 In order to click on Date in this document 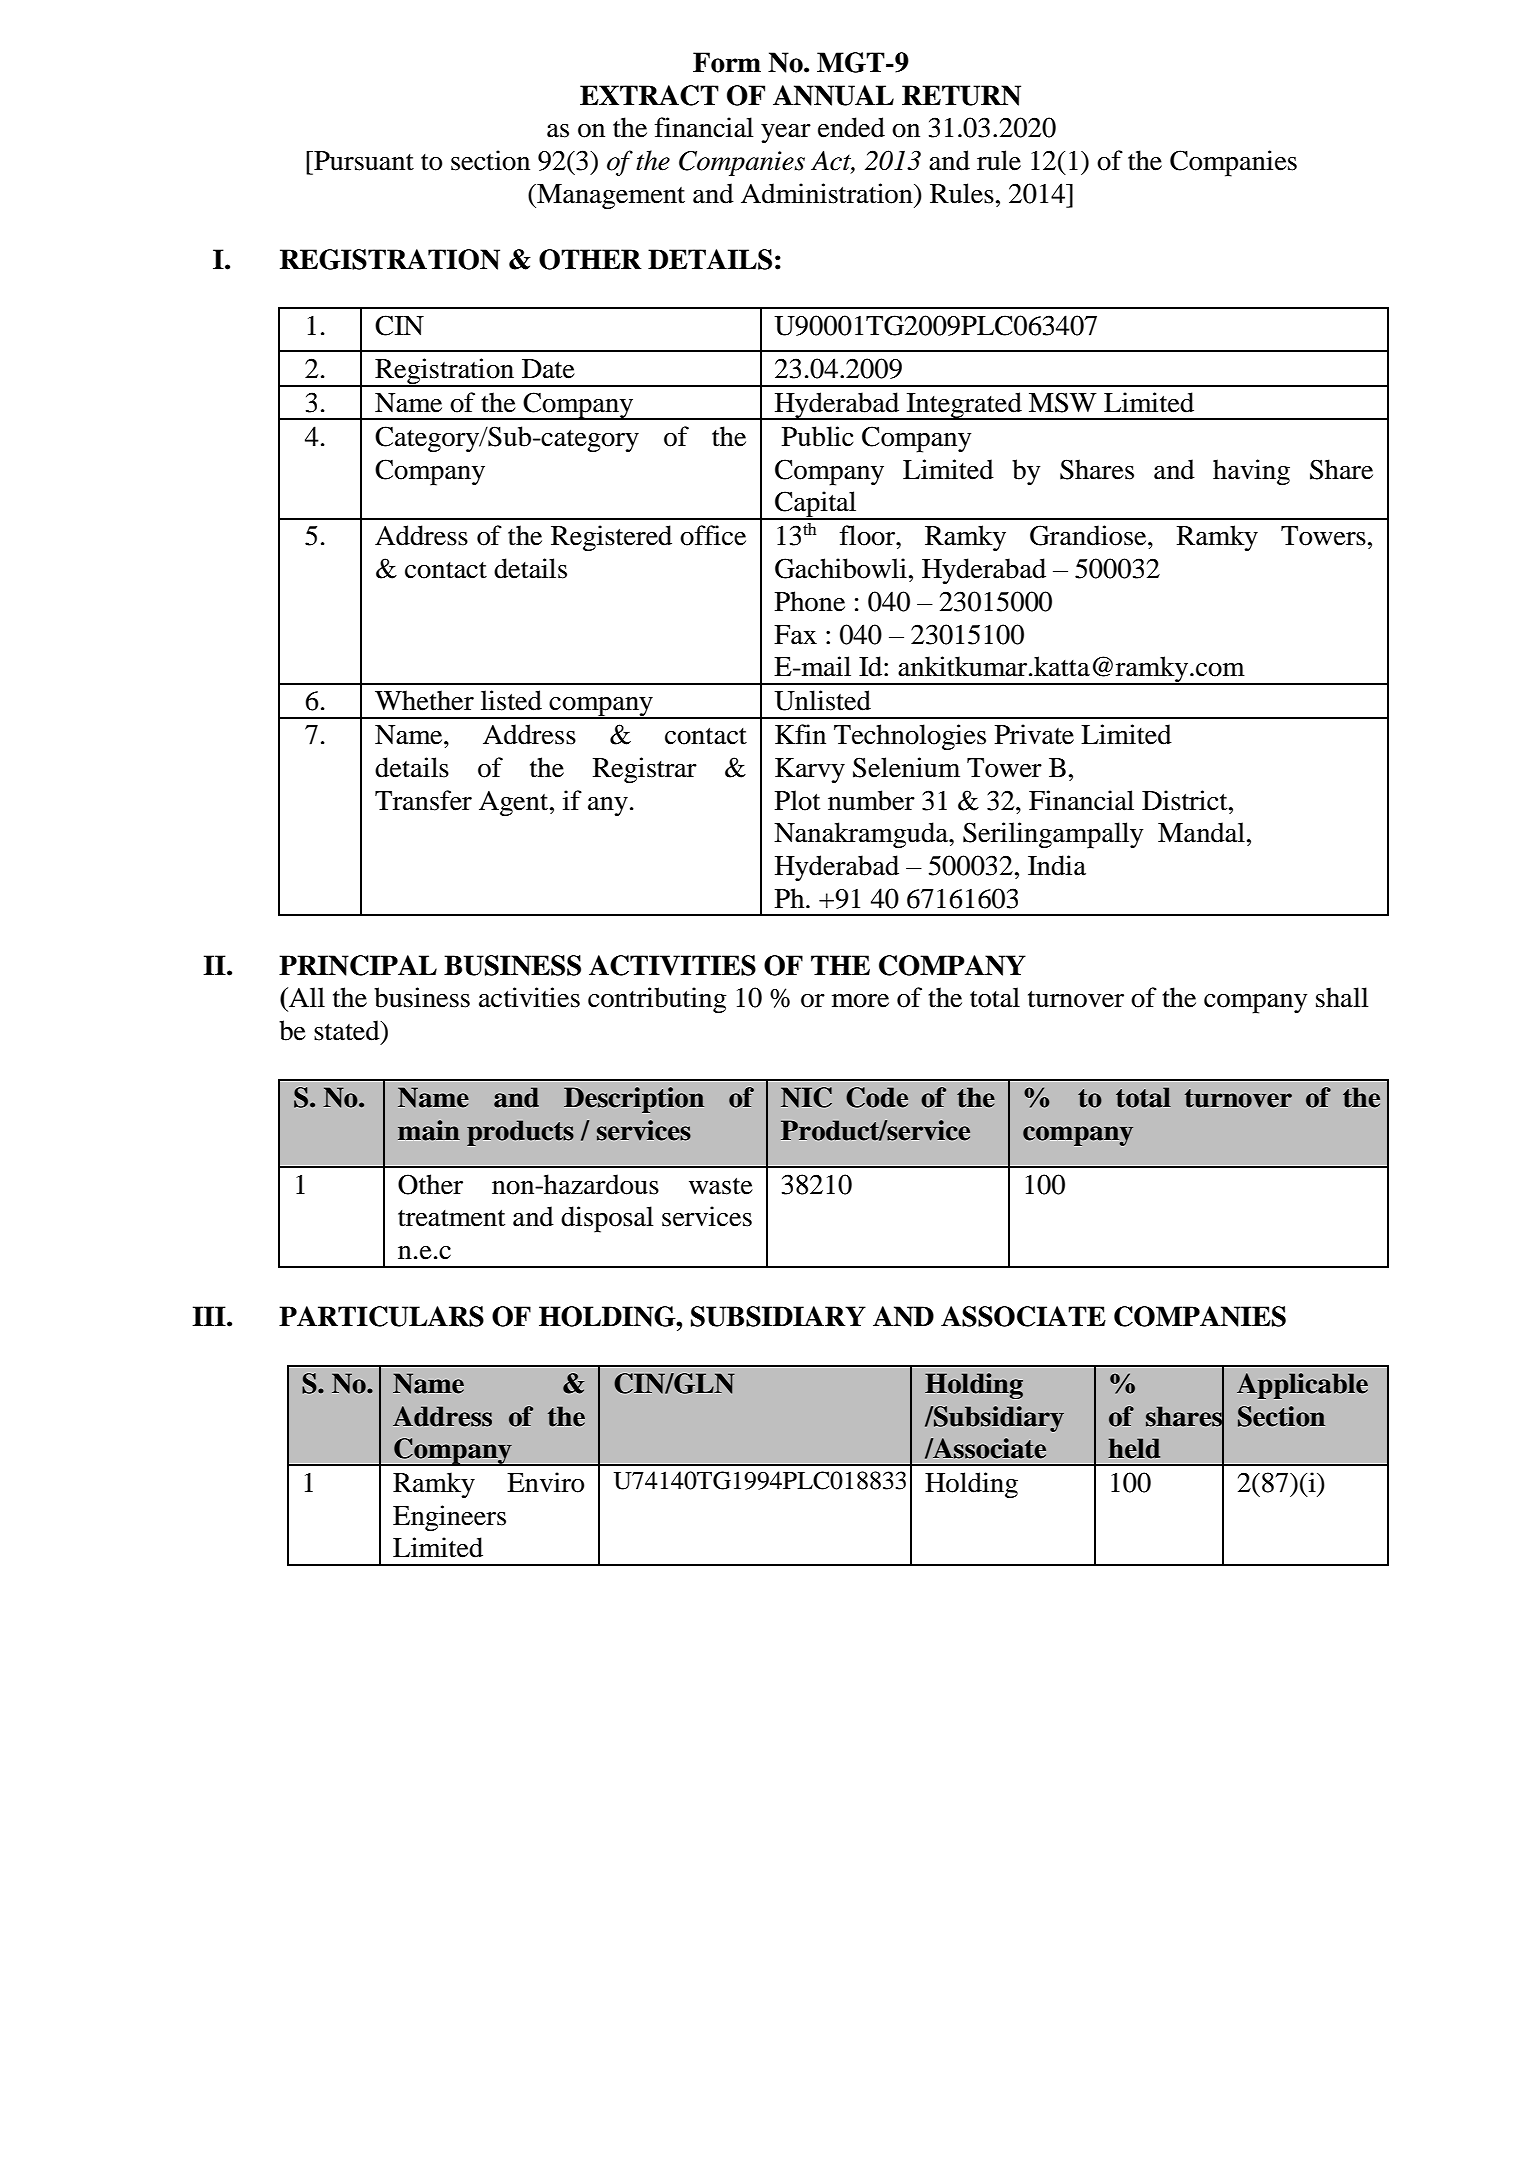, I will do `click(548, 369)`.
